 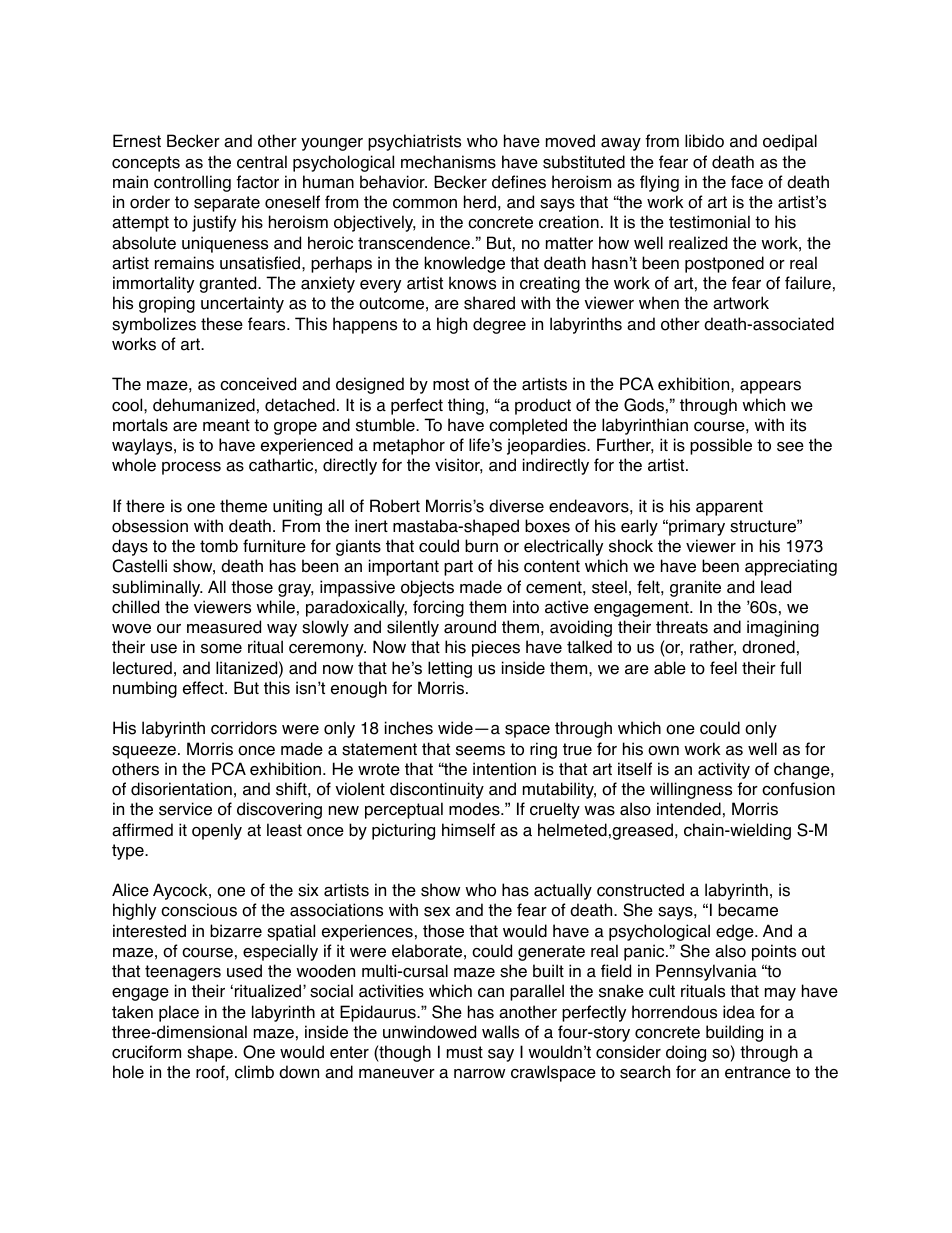 I want to click on seems, so click(x=480, y=751).
